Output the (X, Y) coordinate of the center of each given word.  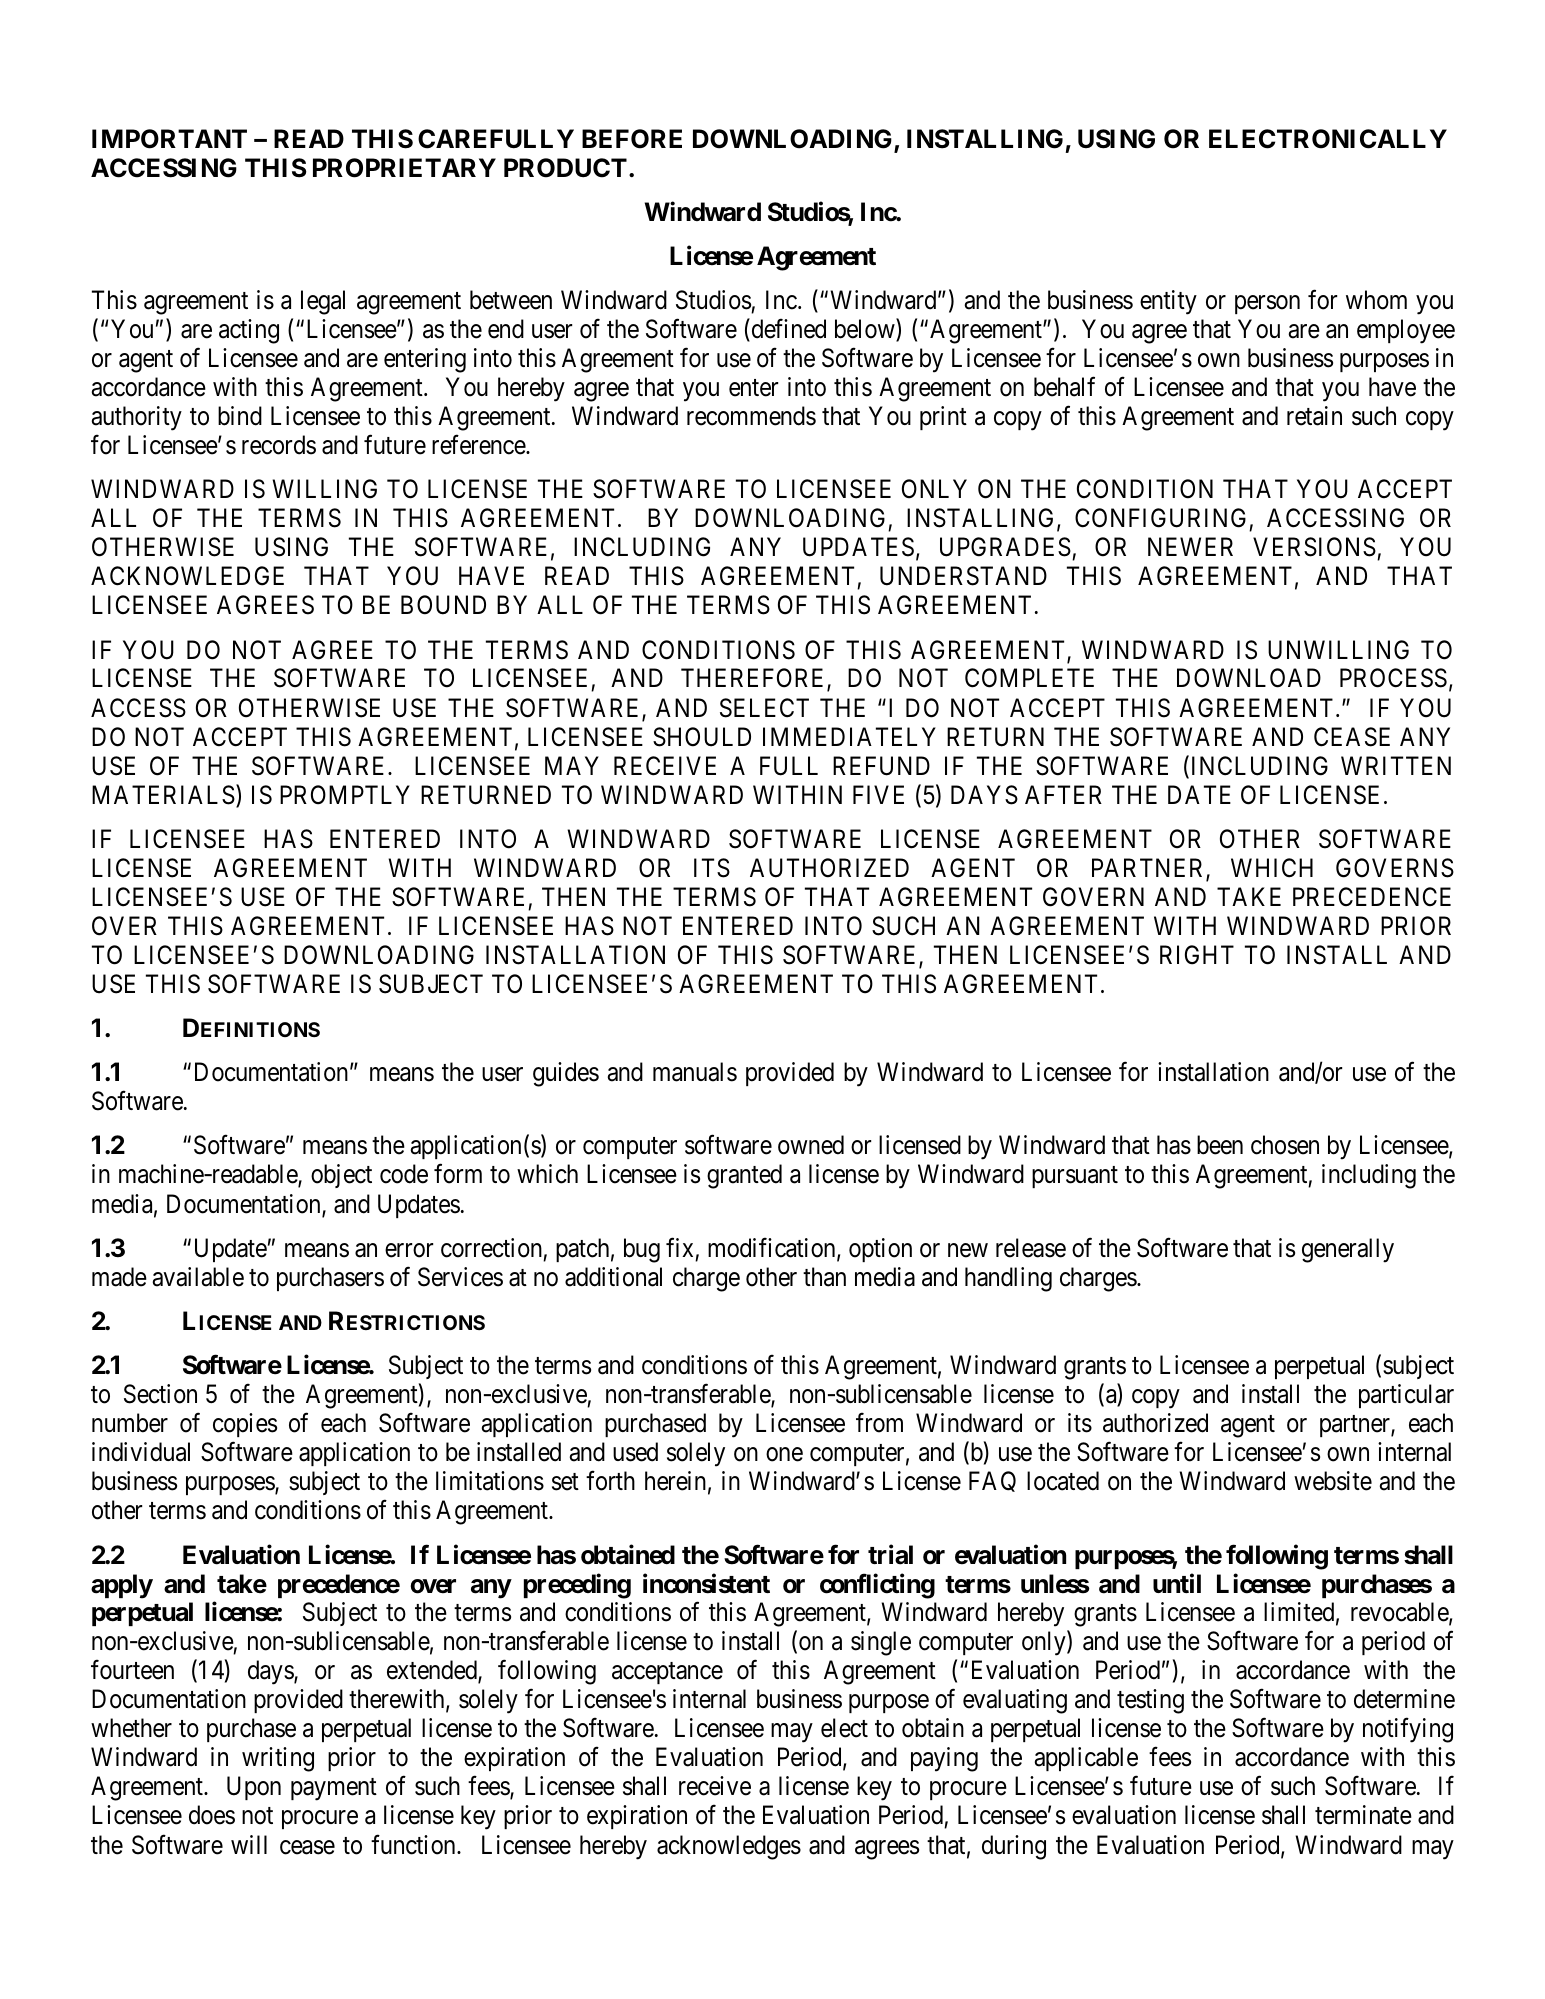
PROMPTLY (345, 795)
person (1267, 304)
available (198, 1277)
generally (1348, 1250)
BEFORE (632, 139)
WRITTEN (1396, 765)
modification (773, 1248)
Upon (254, 1788)
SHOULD (702, 737)
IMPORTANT (169, 139)
